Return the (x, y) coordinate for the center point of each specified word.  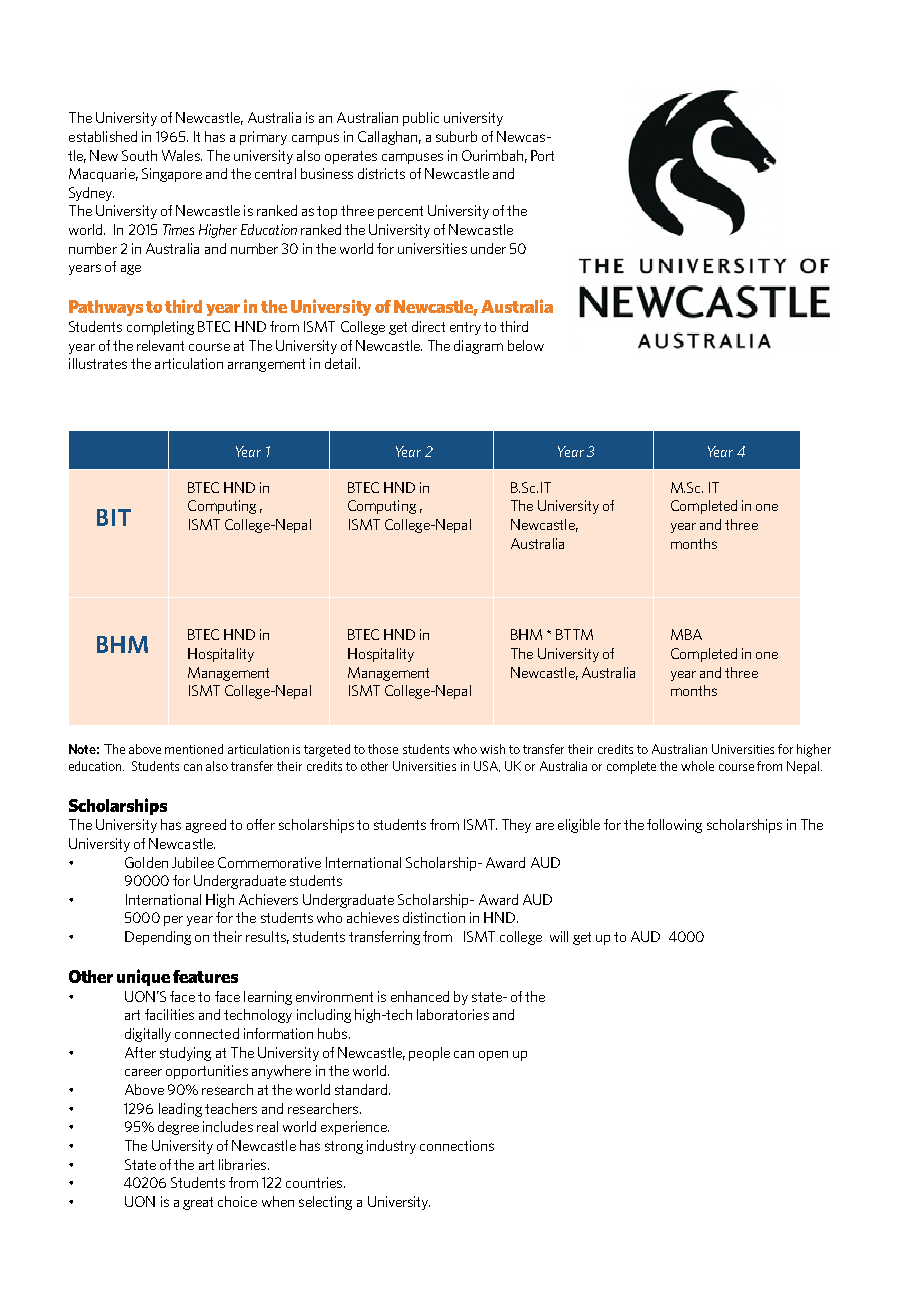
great (198, 1203)
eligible (579, 826)
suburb (456, 136)
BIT (114, 517)
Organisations (639, 655)
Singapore (172, 175)
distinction (434, 917)
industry (391, 1147)
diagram (478, 347)
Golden (146, 862)
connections (457, 1145)
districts (381, 173)
